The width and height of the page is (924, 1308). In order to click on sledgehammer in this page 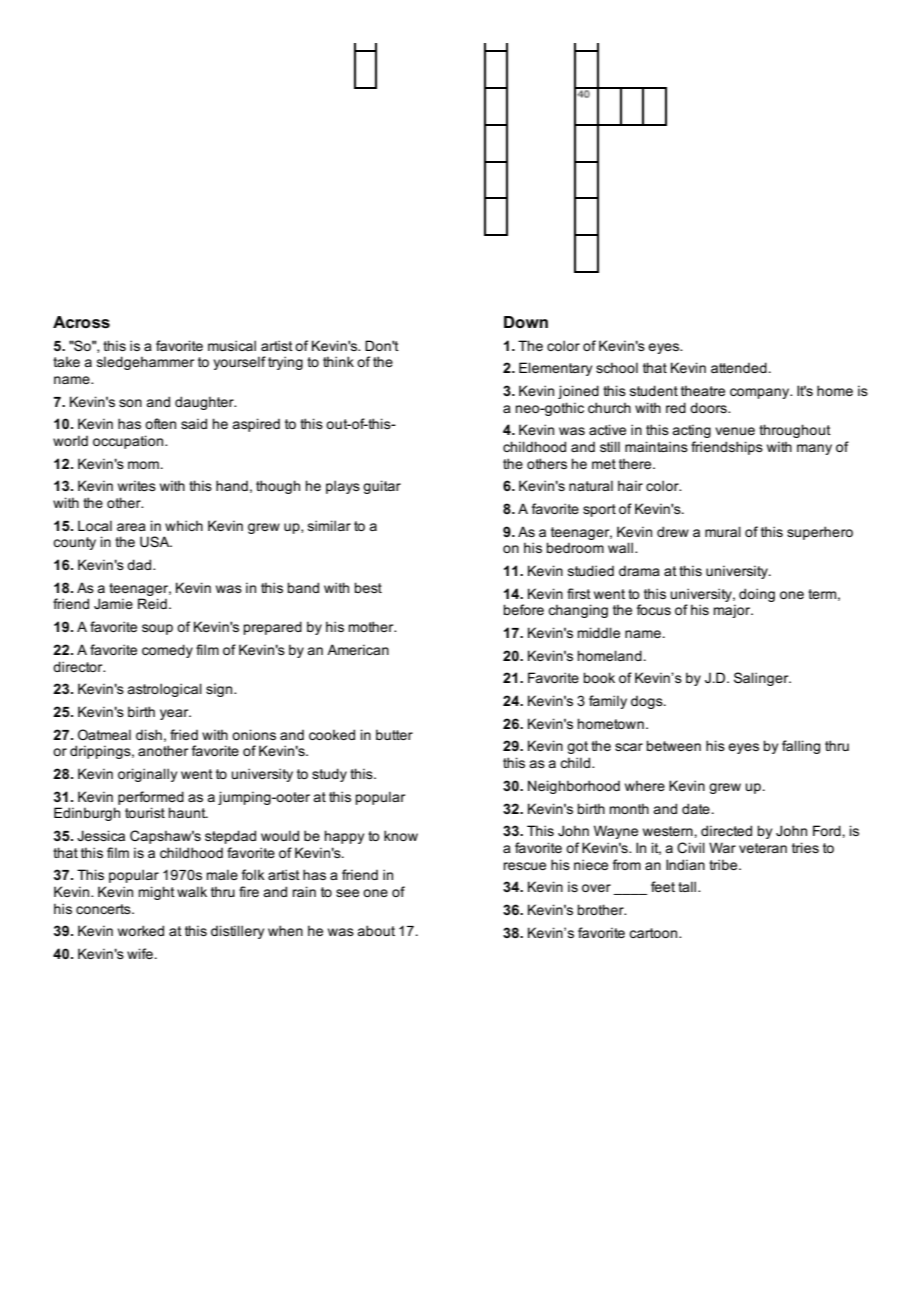, I will do `click(145, 363)`.
